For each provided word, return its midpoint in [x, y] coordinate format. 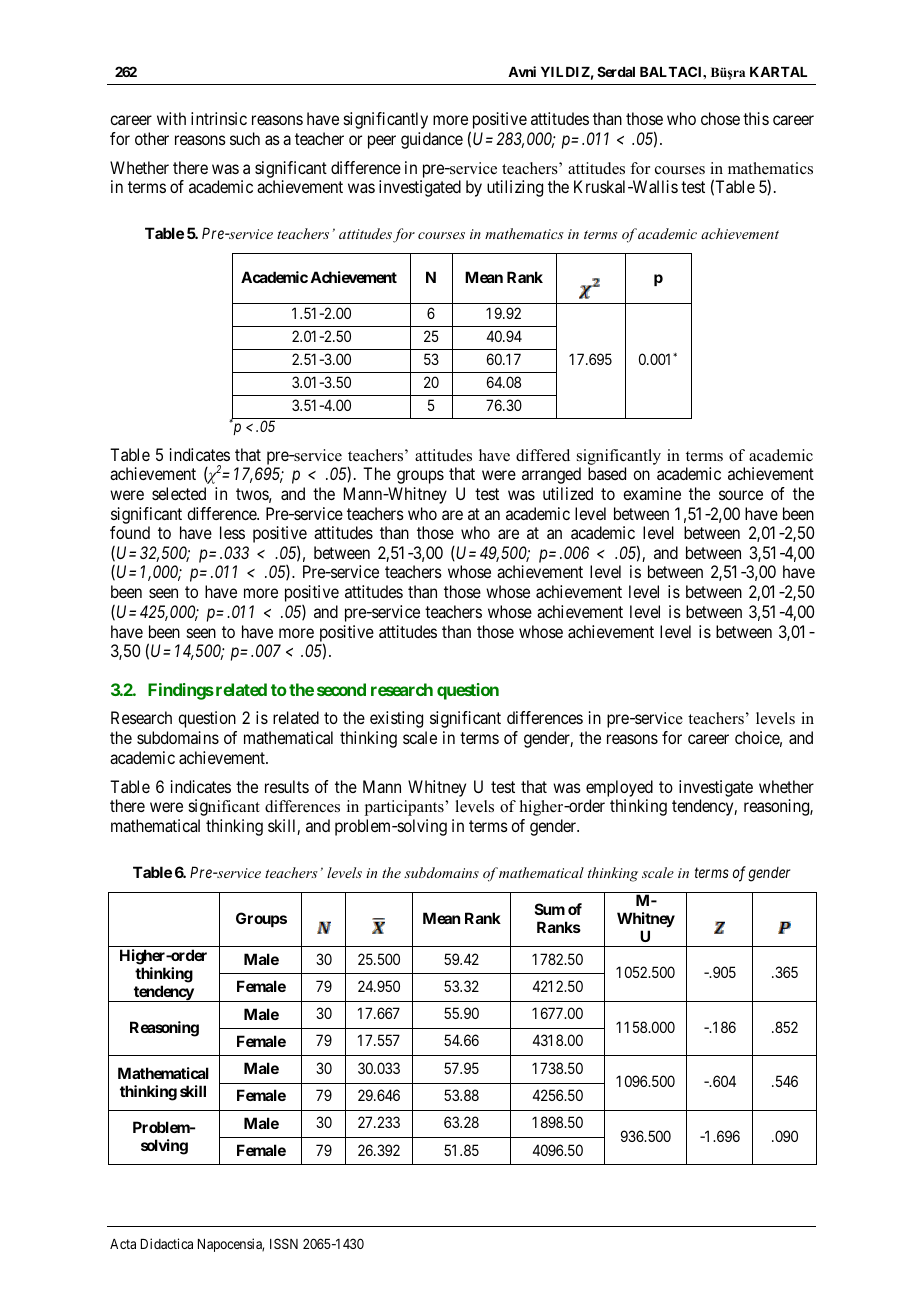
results [287, 786]
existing [396, 719]
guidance [432, 140]
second [341, 689]
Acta [123, 1244]
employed [619, 788]
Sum [550, 909]
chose [720, 118]
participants [405, 808]
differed [543, 455]
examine [652, 493]
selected [179, 493]
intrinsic [219, 118]
